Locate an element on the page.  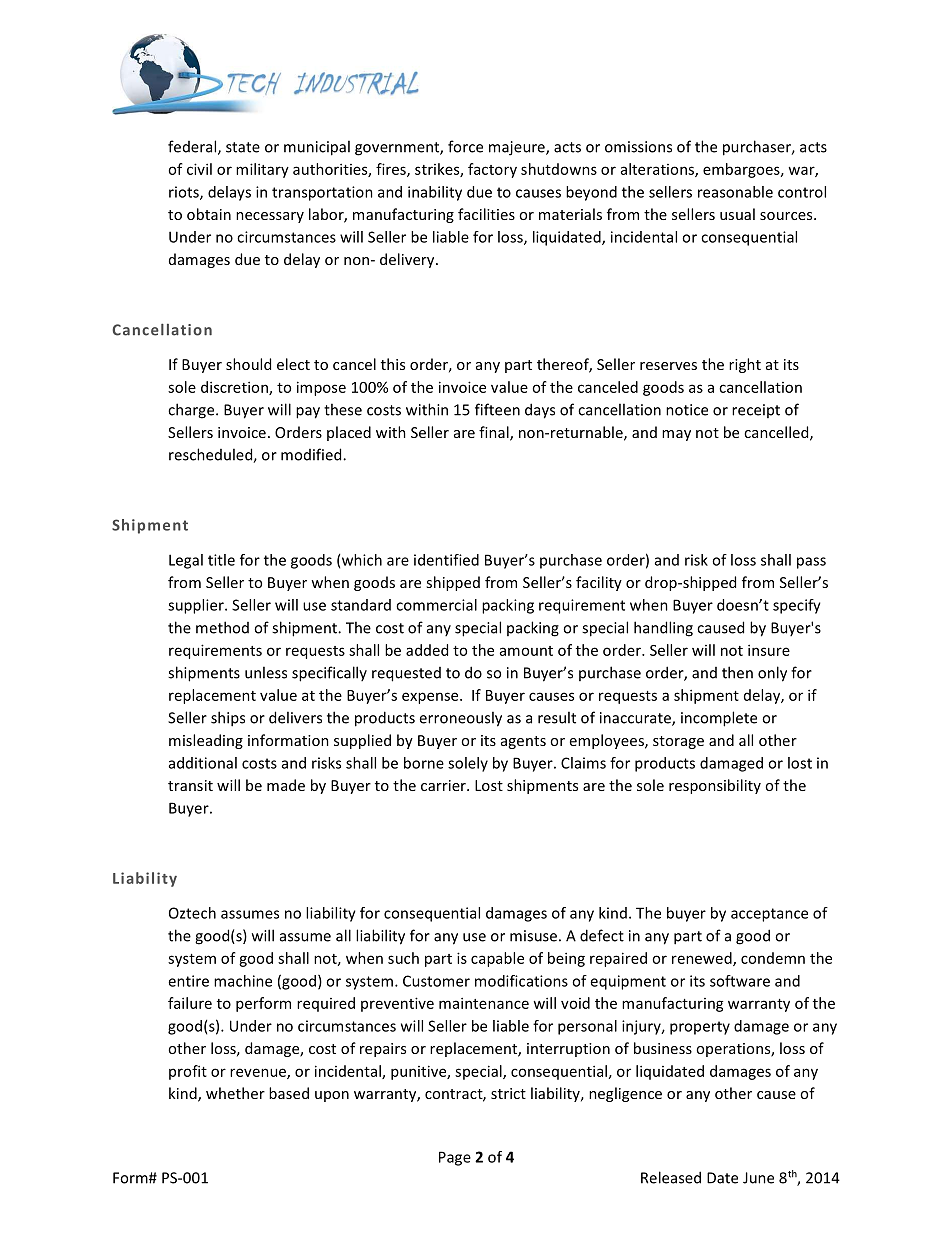
whether is located at coordinates (235, 1093).
